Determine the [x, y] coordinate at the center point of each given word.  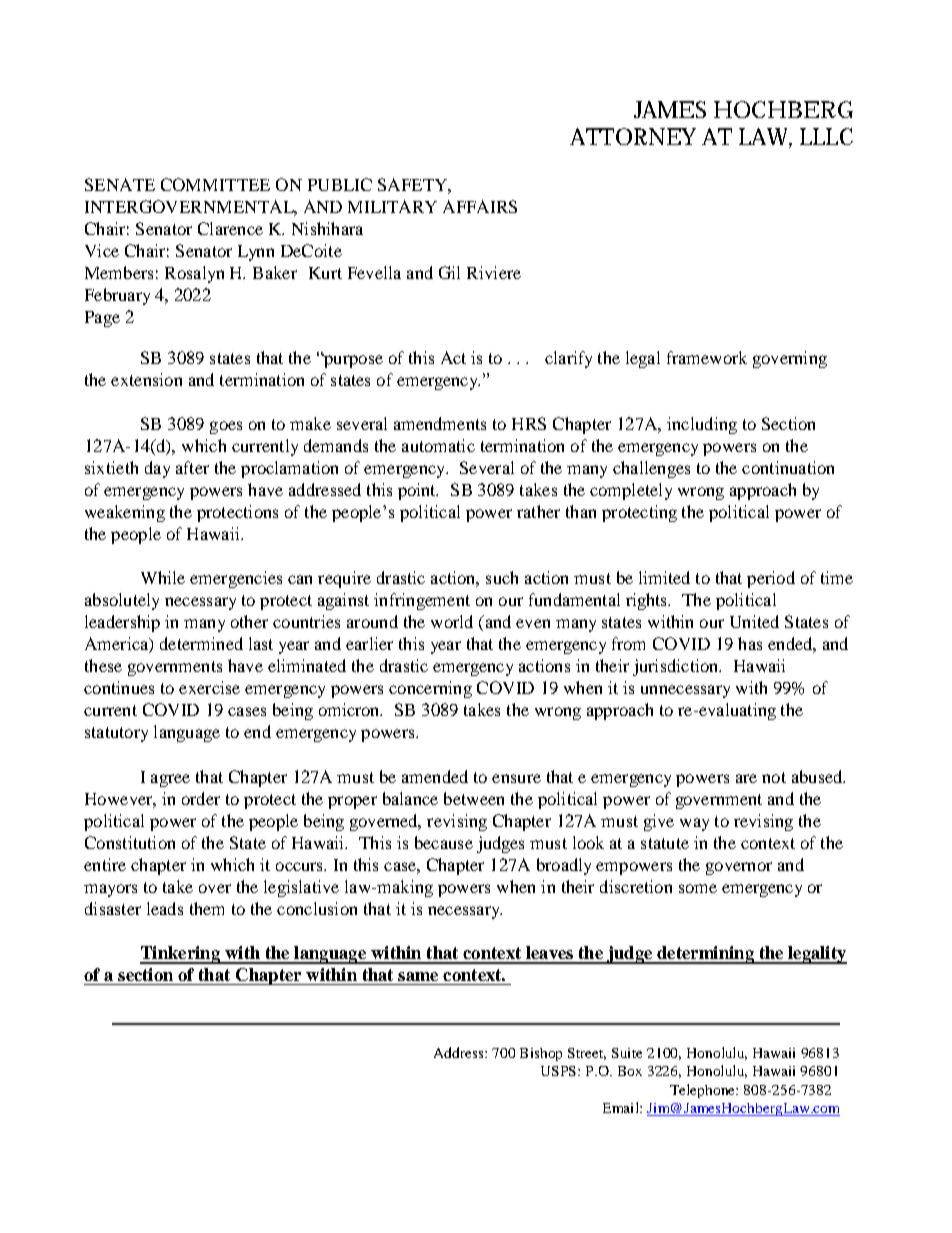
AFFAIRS [480, 206]
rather [538, 511]
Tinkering [181, 955]
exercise [209, 687]
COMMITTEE [215, 184]
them [207, 908]
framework [707, 357]
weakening [125, 513]
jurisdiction [677, 667]
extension [146, 379]
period [771, 579]
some [698, 888]
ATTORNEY [633, 136]
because [444, 842]
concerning [430, 689]
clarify [568, 359]
